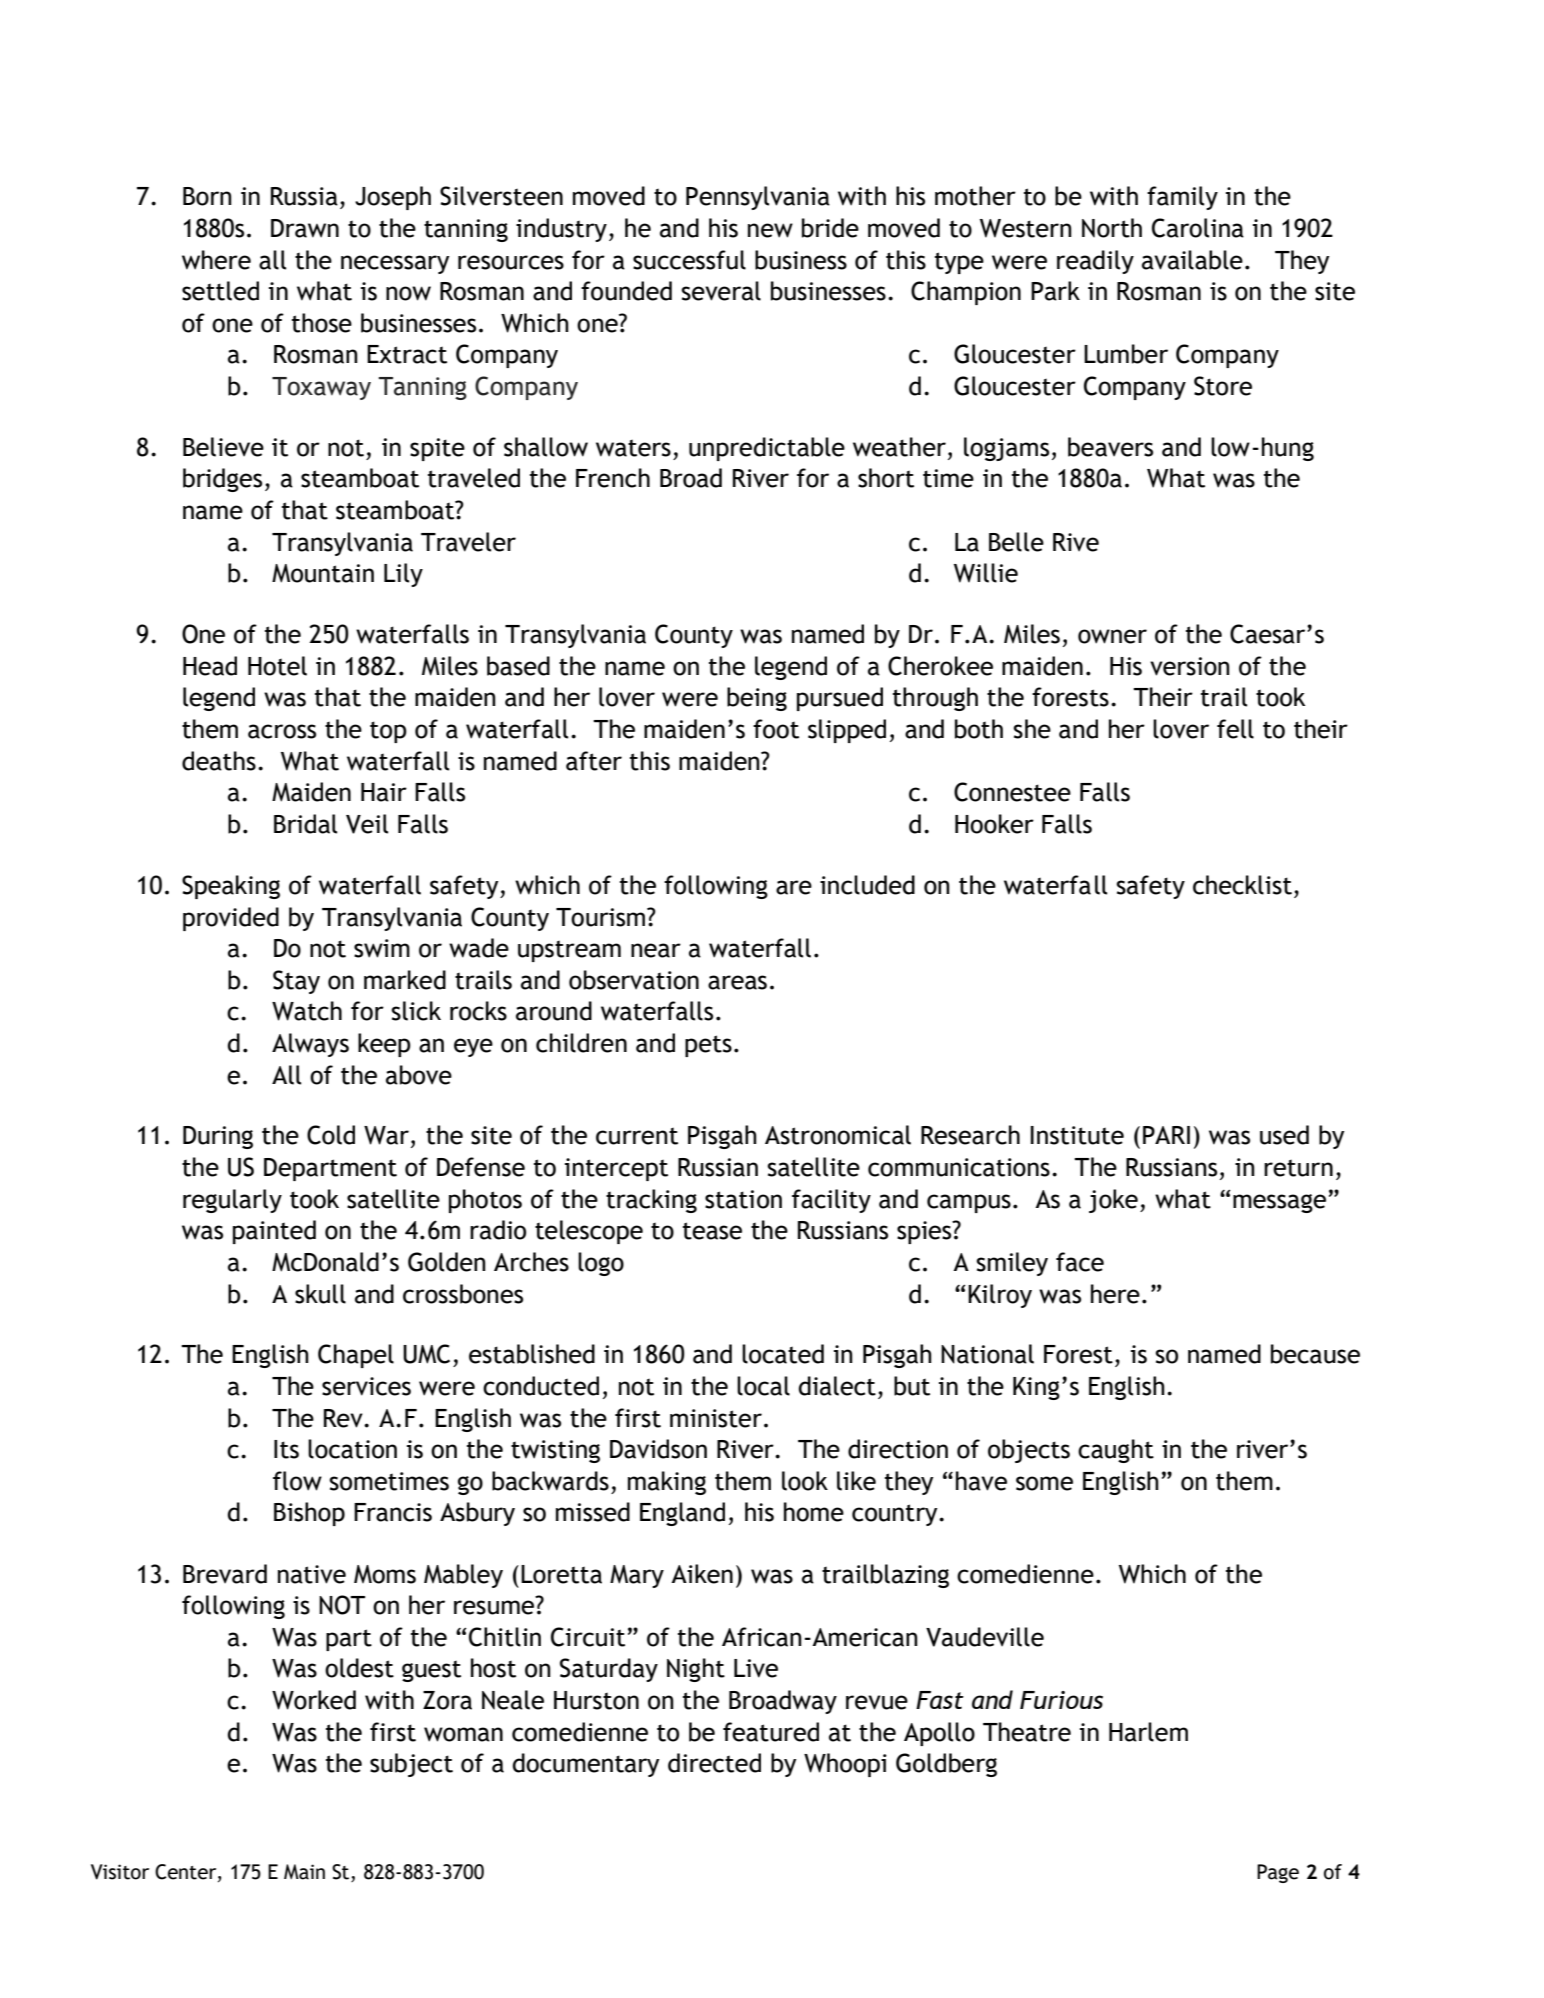 This document has width=1544, height=1998. What do you see at coordinates (1190, 666) in the document?
I see `version` at bounding box center [1190, 666].
